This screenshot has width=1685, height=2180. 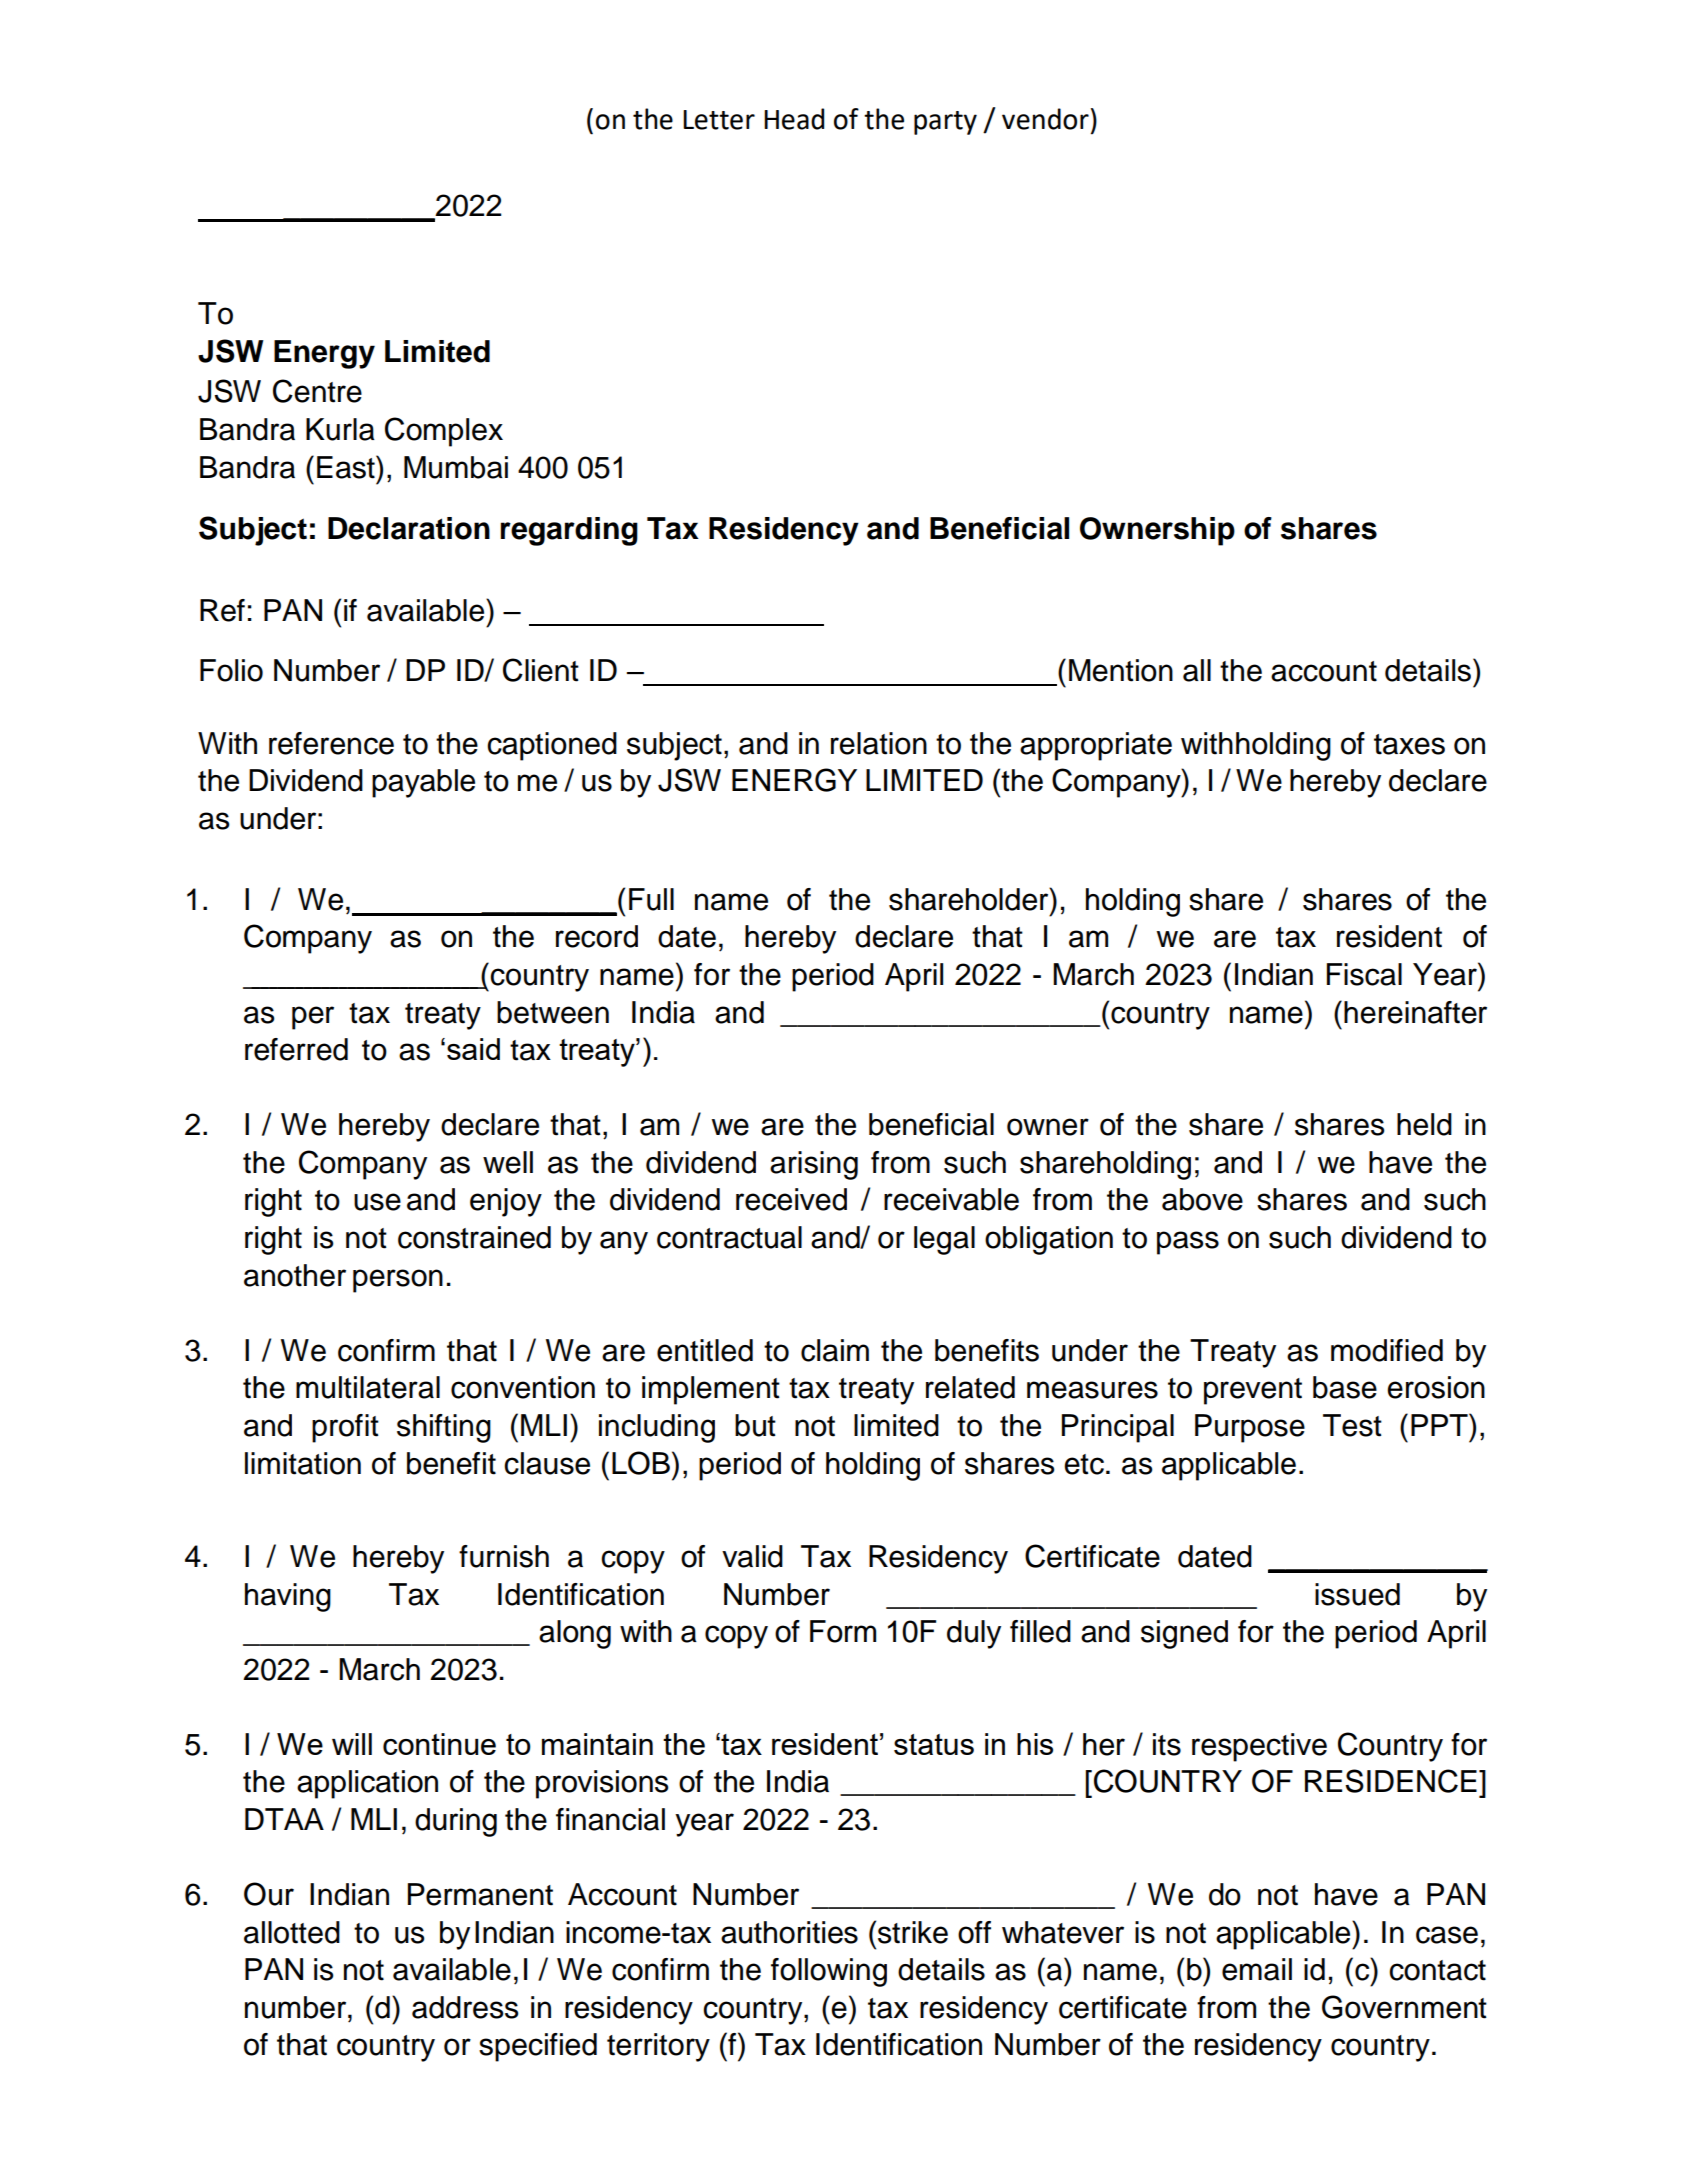 I want to click on pass, so click(x=1188, y=1243).
